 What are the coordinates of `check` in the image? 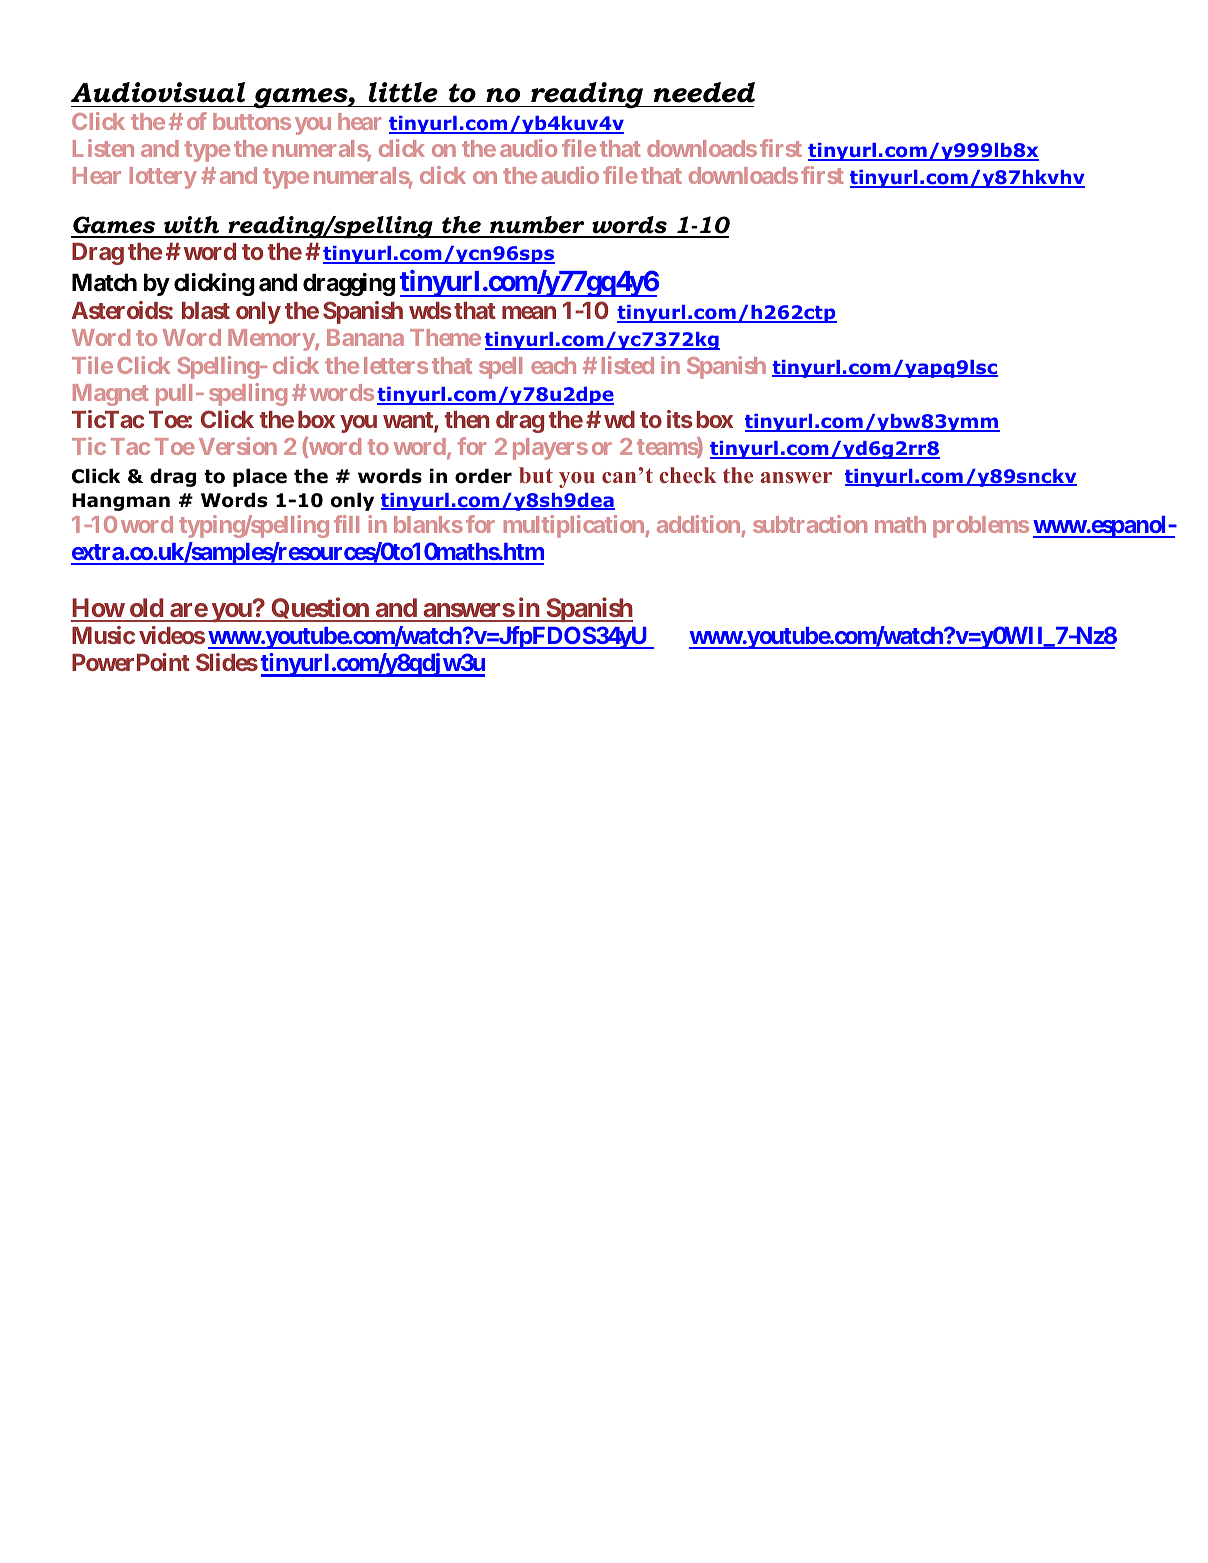 It's located at (688, 475).
